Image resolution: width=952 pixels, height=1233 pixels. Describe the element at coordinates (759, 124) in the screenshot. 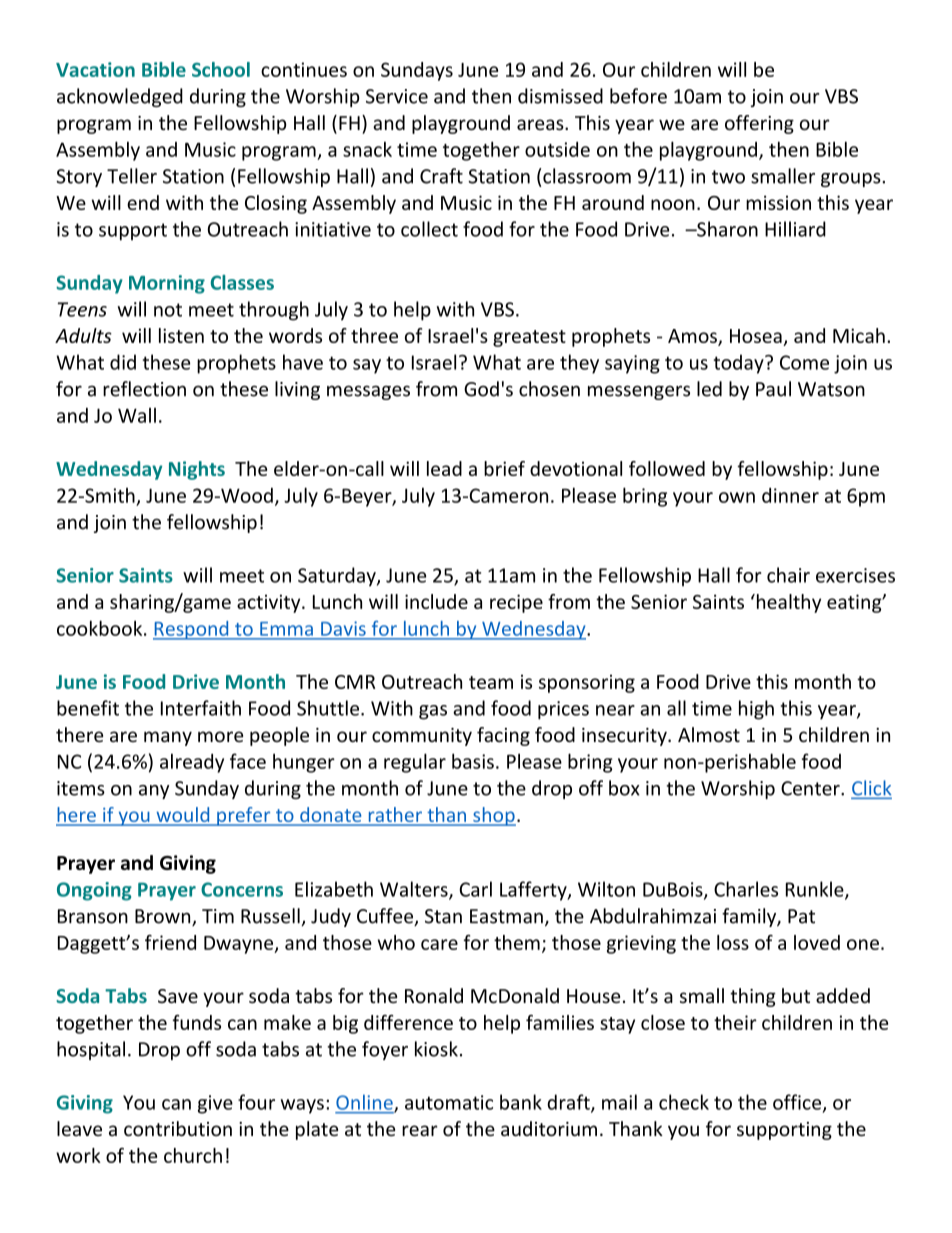

I see `offering` at that location.
